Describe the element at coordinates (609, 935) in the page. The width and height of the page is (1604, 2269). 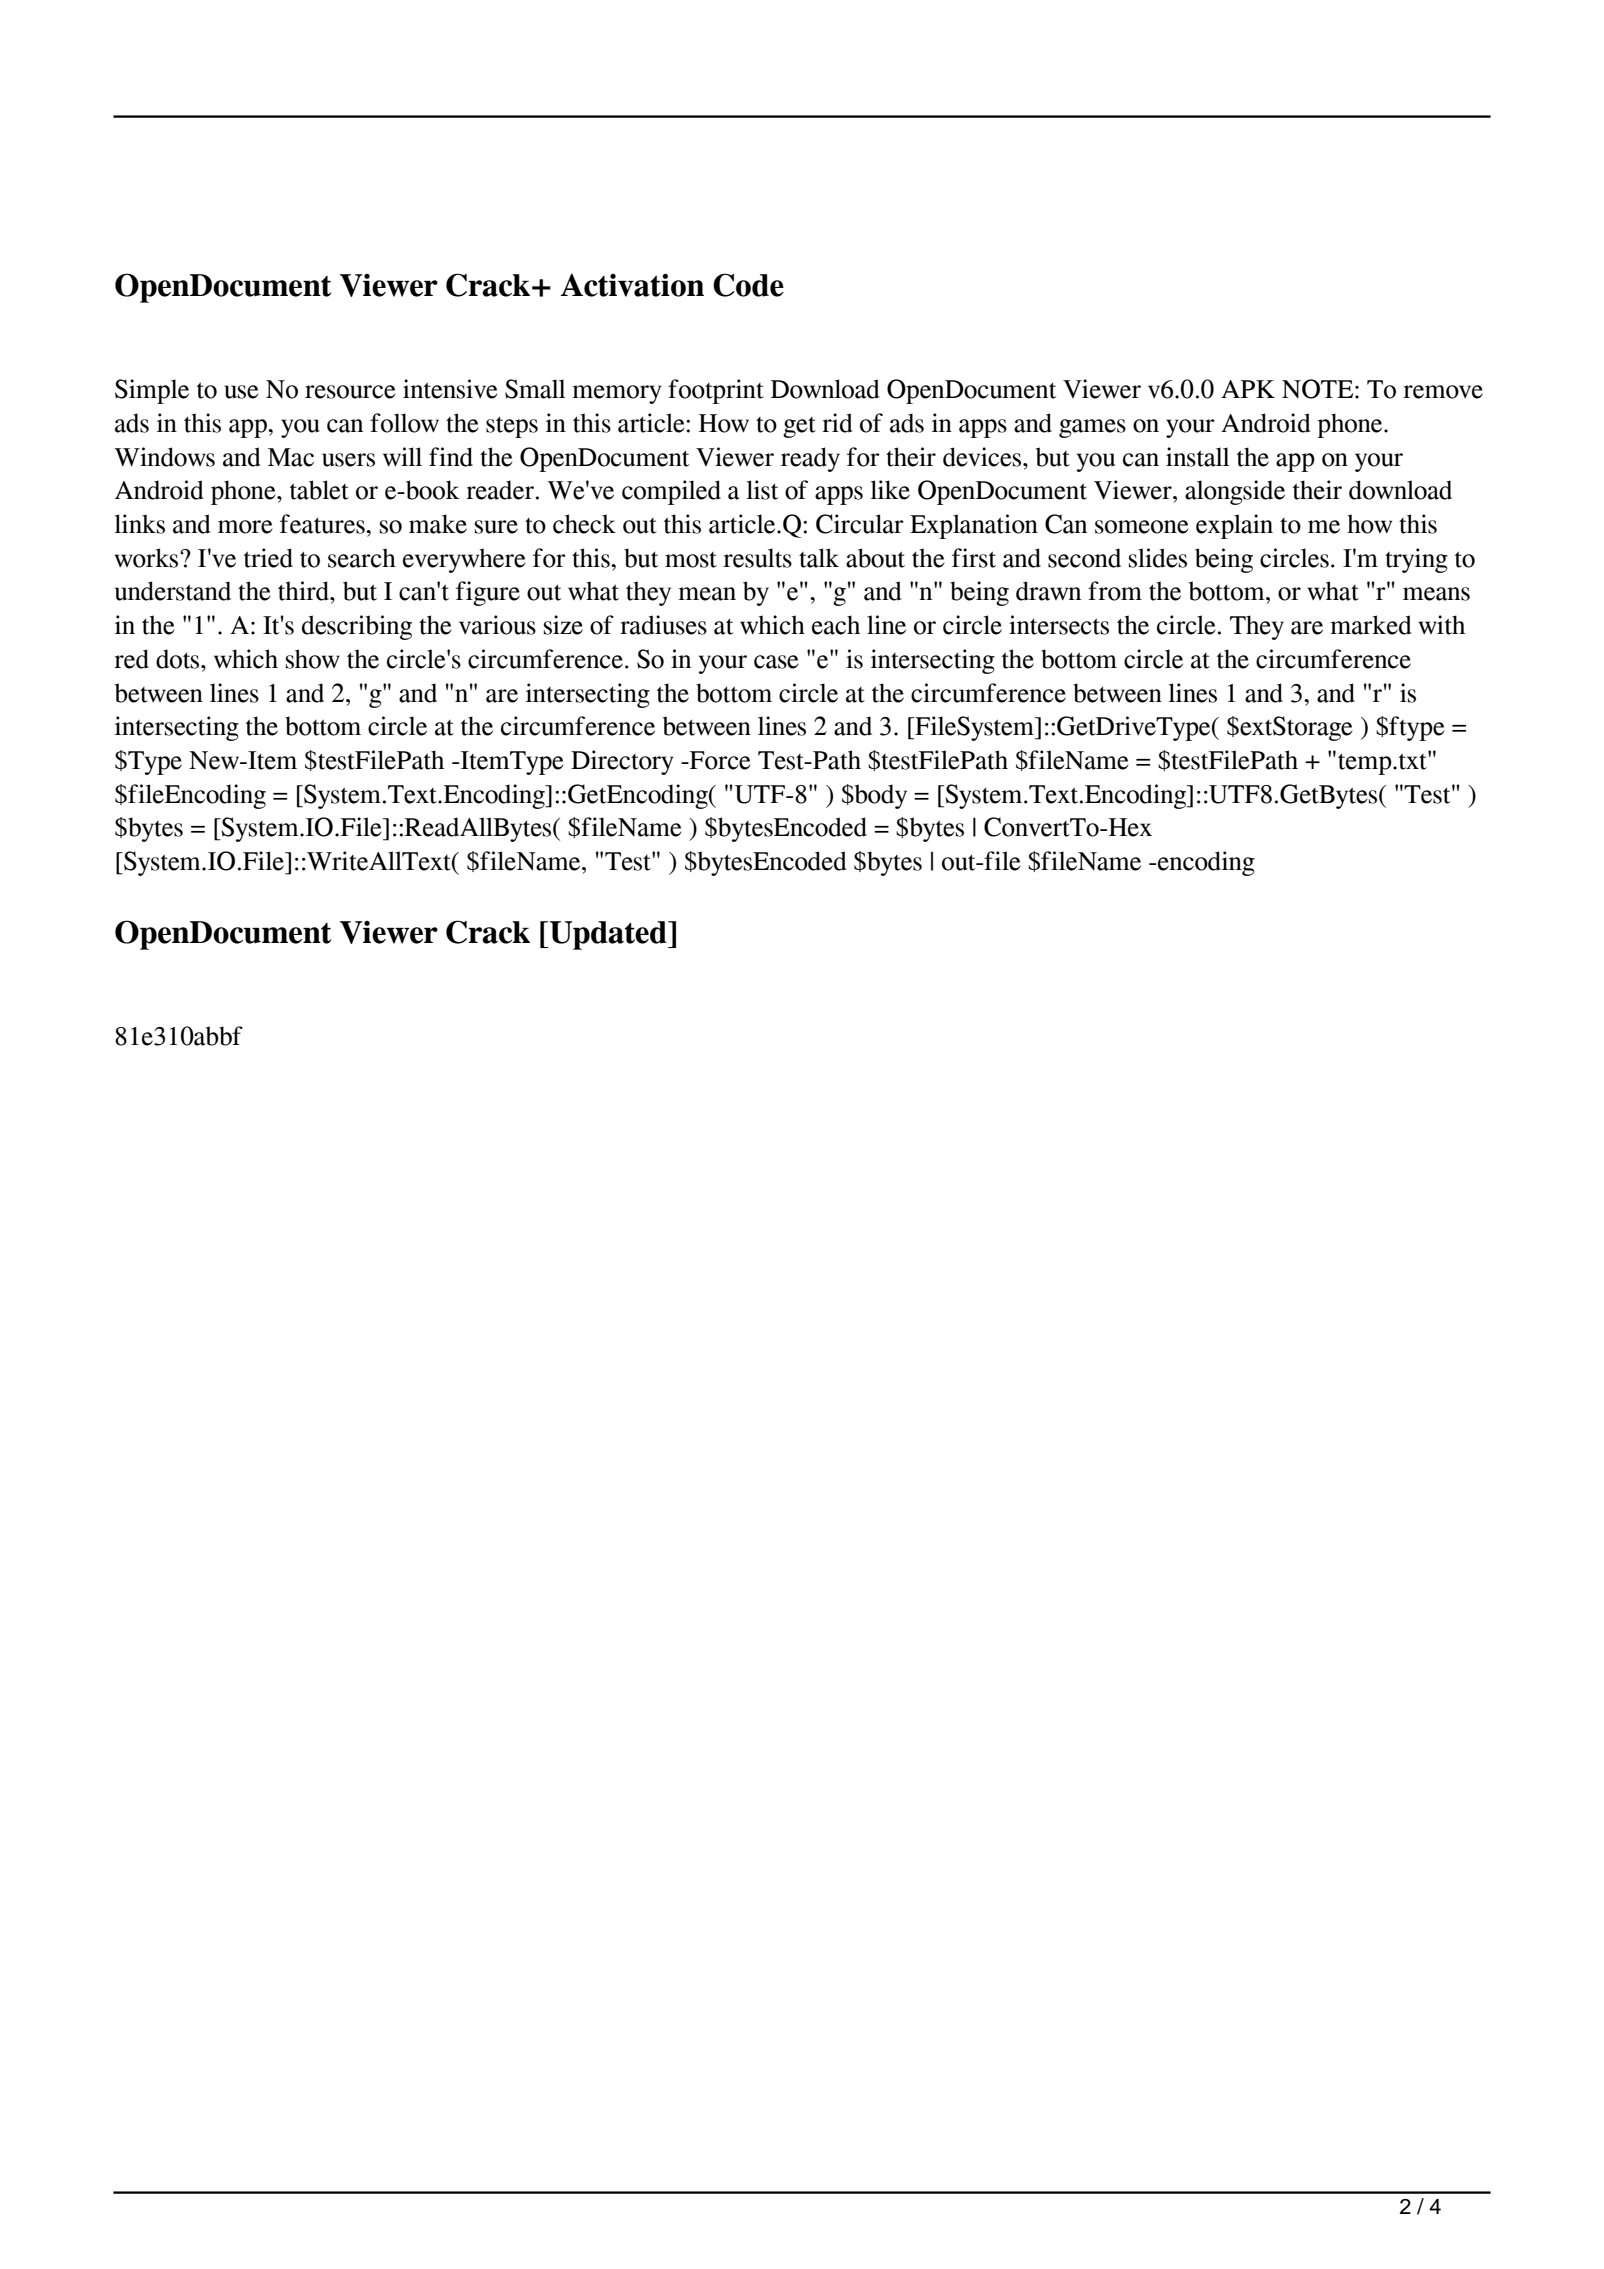
I see `Updated` at that location.
